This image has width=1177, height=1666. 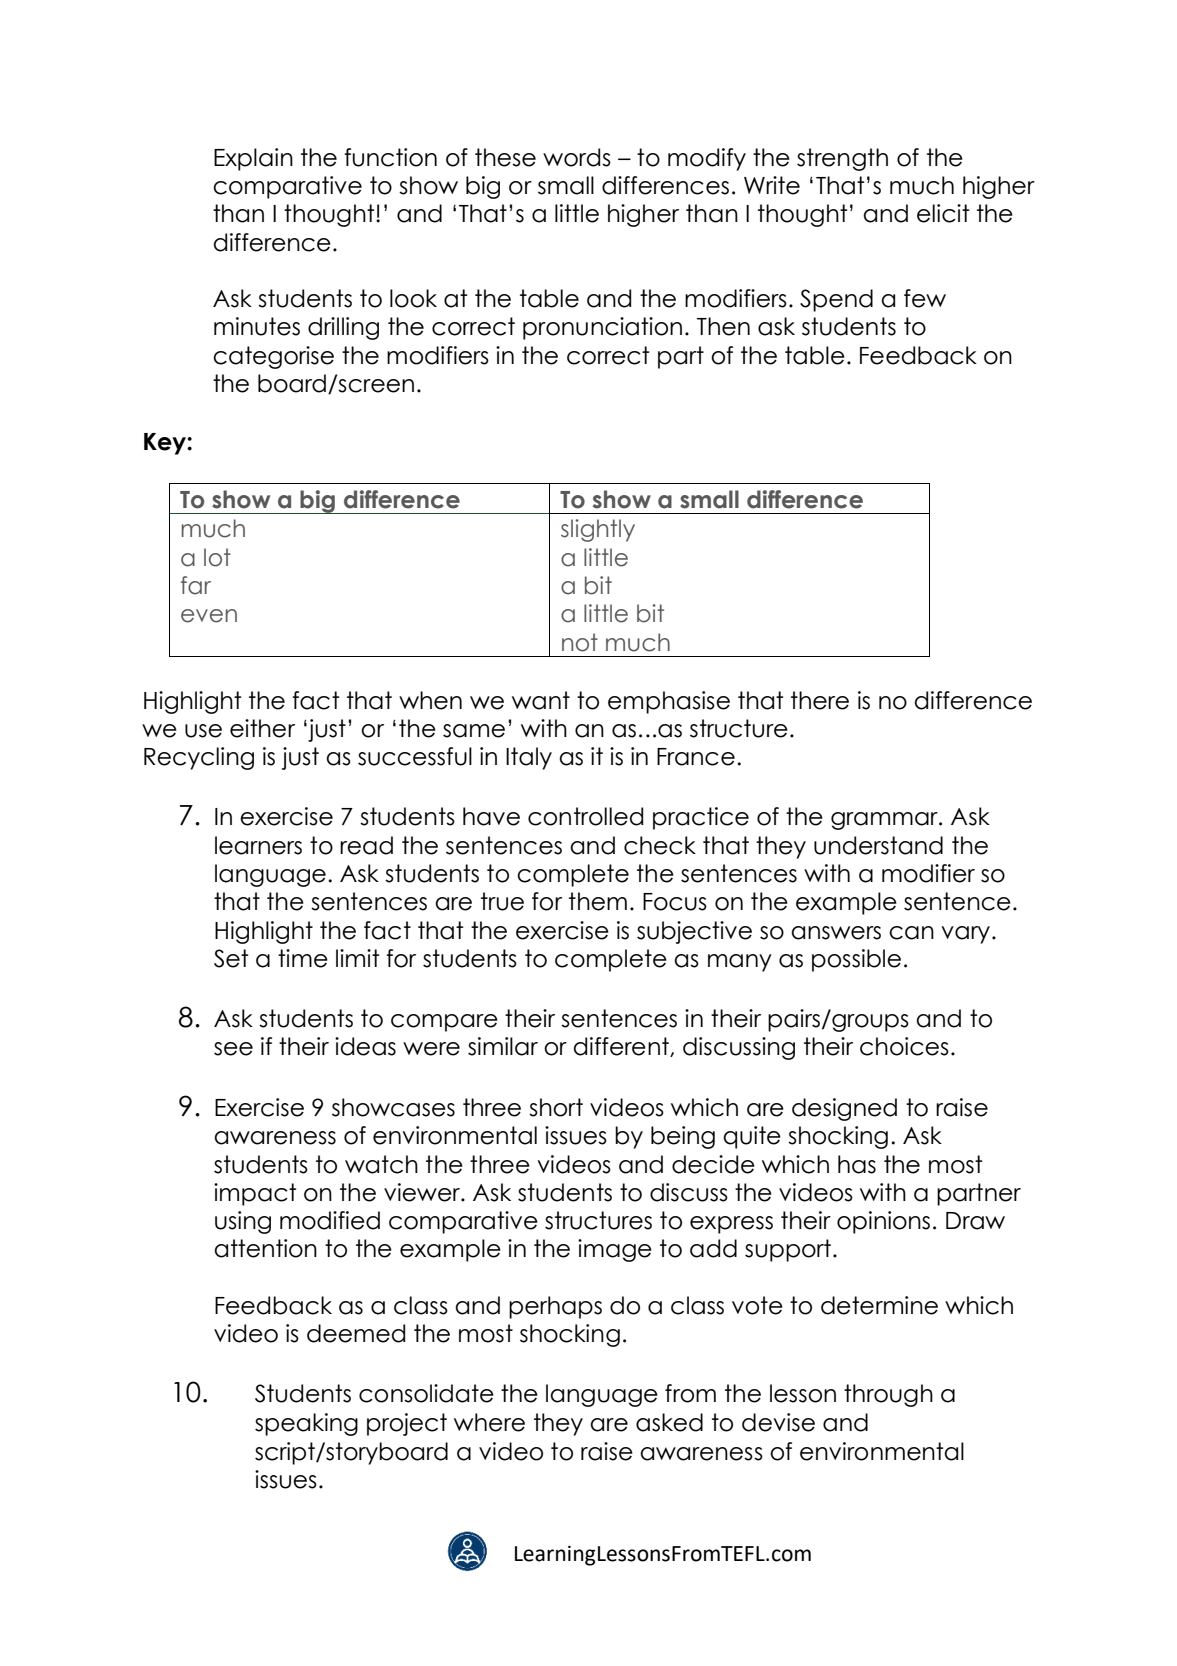 What do you see at coordinates (885, 821) in the image?
I see `grammar` at bounding box center [885, 821].
